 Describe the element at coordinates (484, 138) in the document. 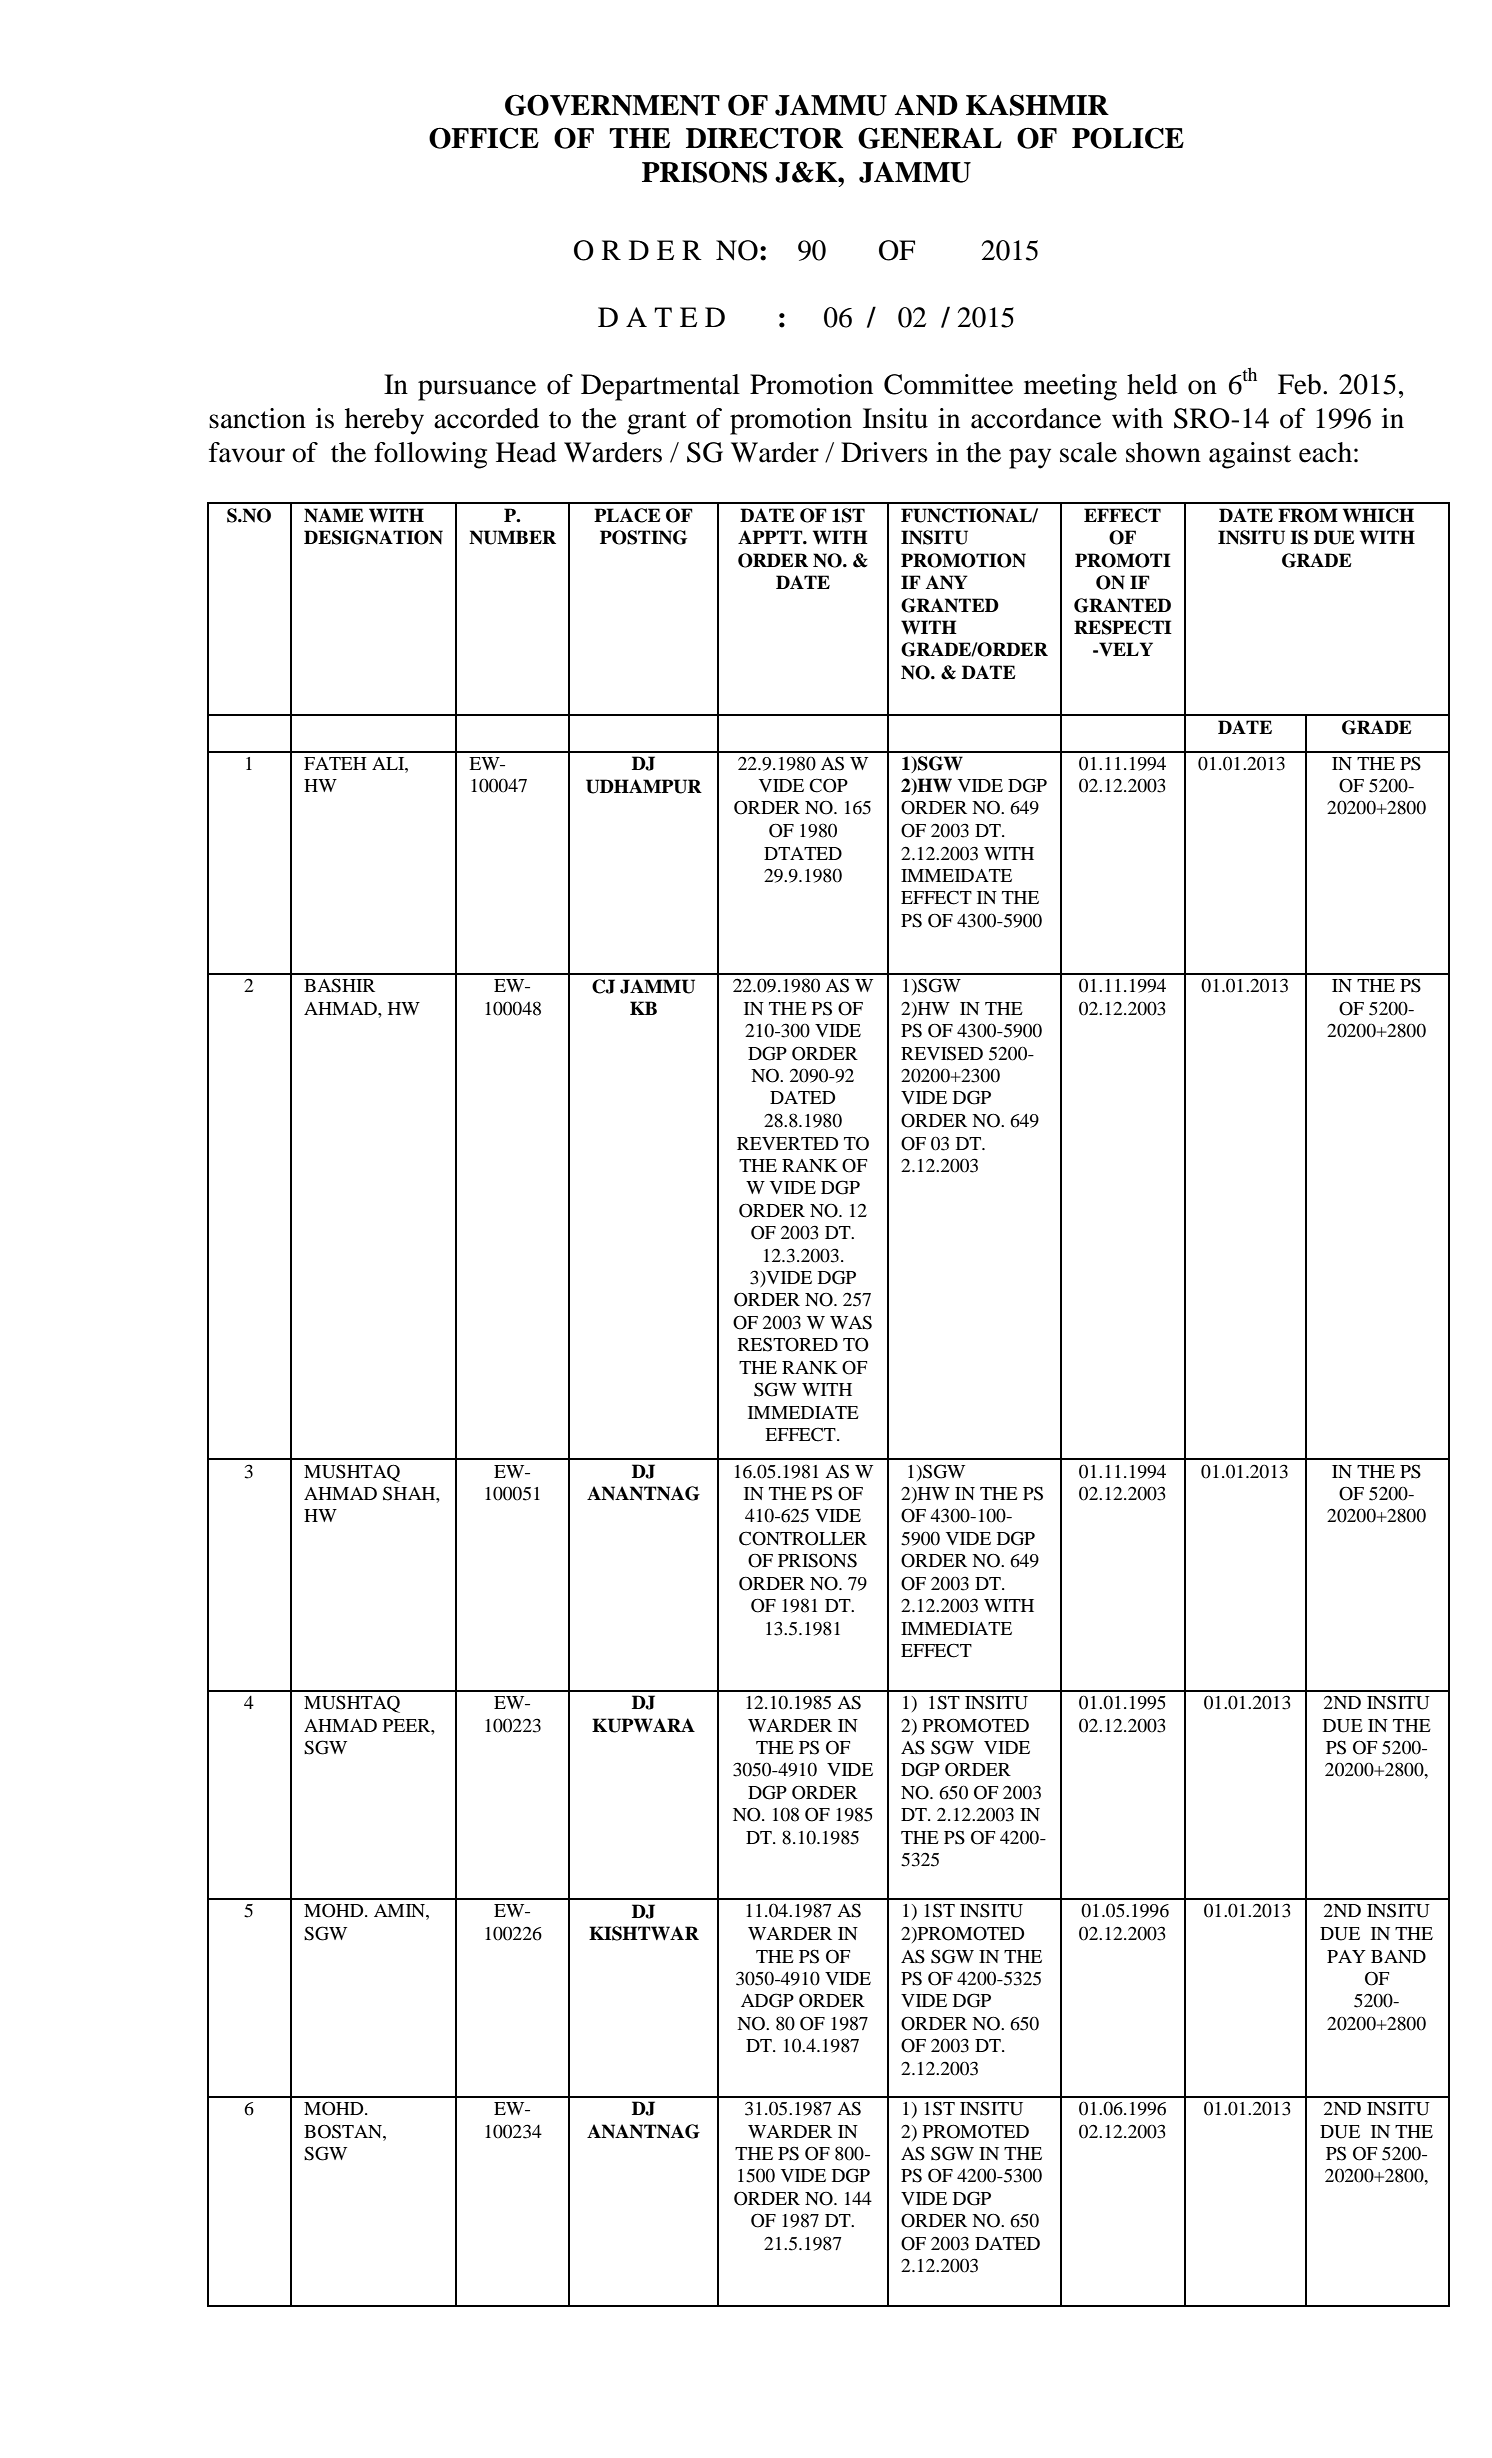

I see `OFFICE` at that location.
